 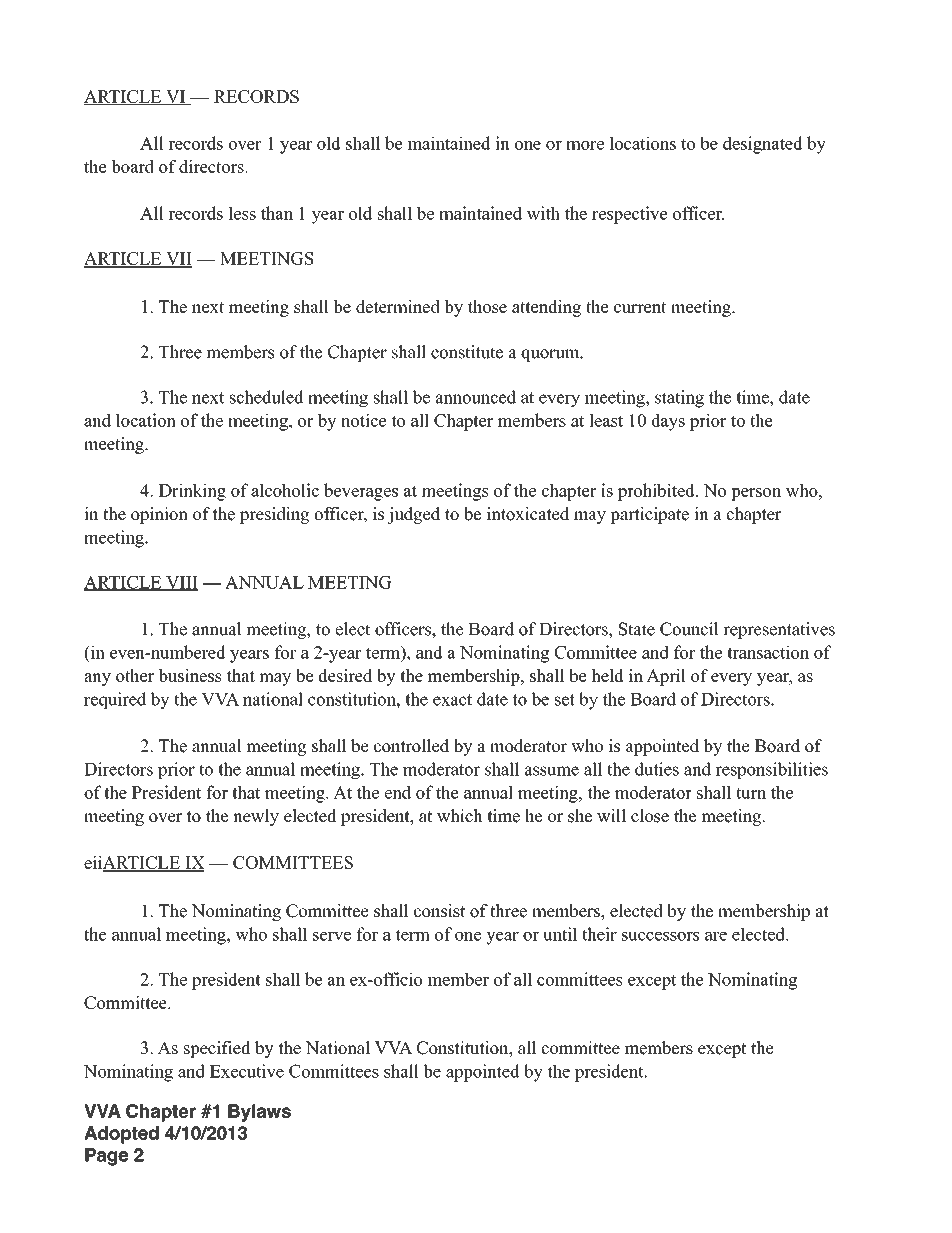 What do you see at coordinates (121, 1135) in the image?
I see `Adopted` at bounding box center [121, 1135].
